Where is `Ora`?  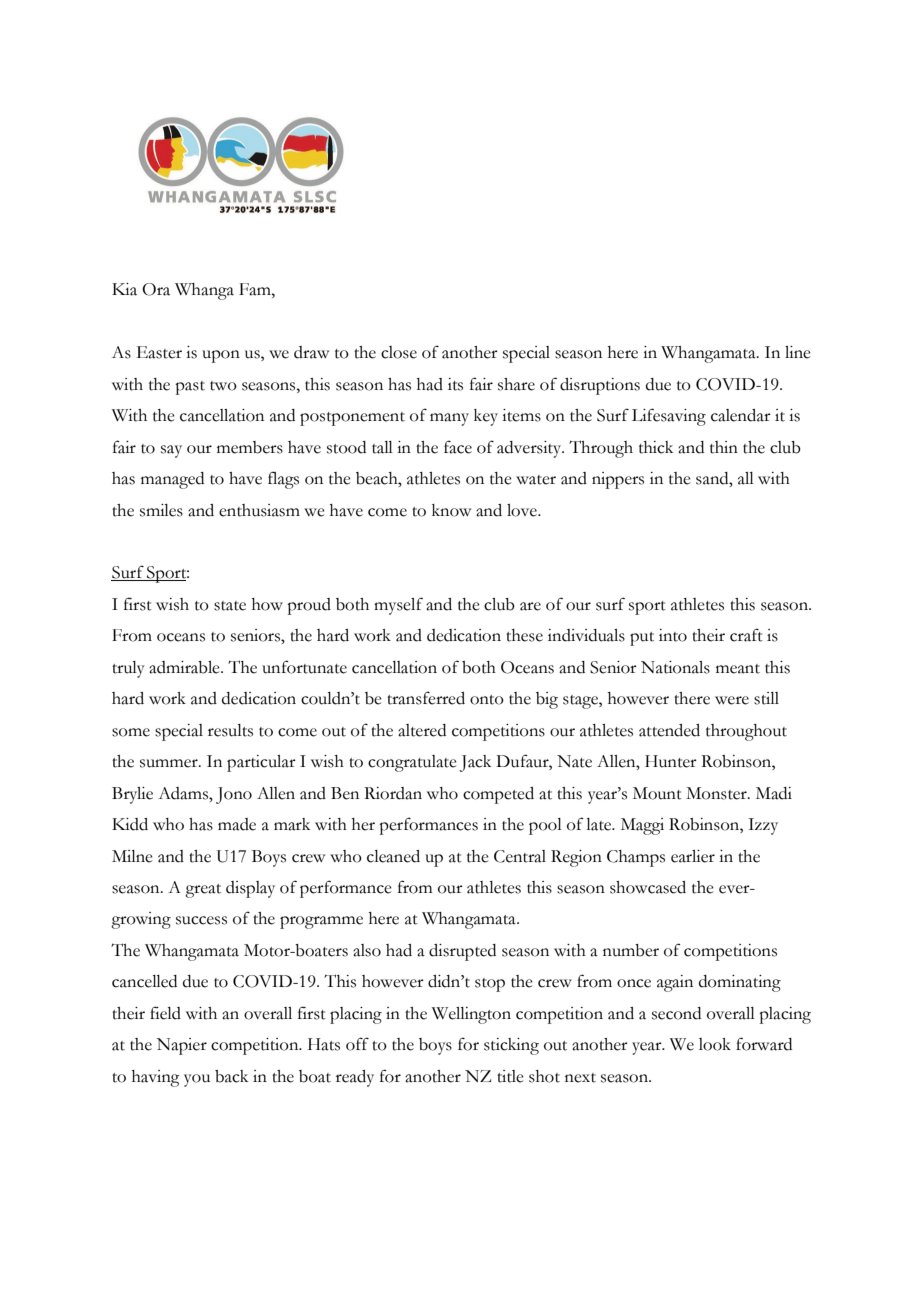 Ora is located at coordinates (156, 289).
